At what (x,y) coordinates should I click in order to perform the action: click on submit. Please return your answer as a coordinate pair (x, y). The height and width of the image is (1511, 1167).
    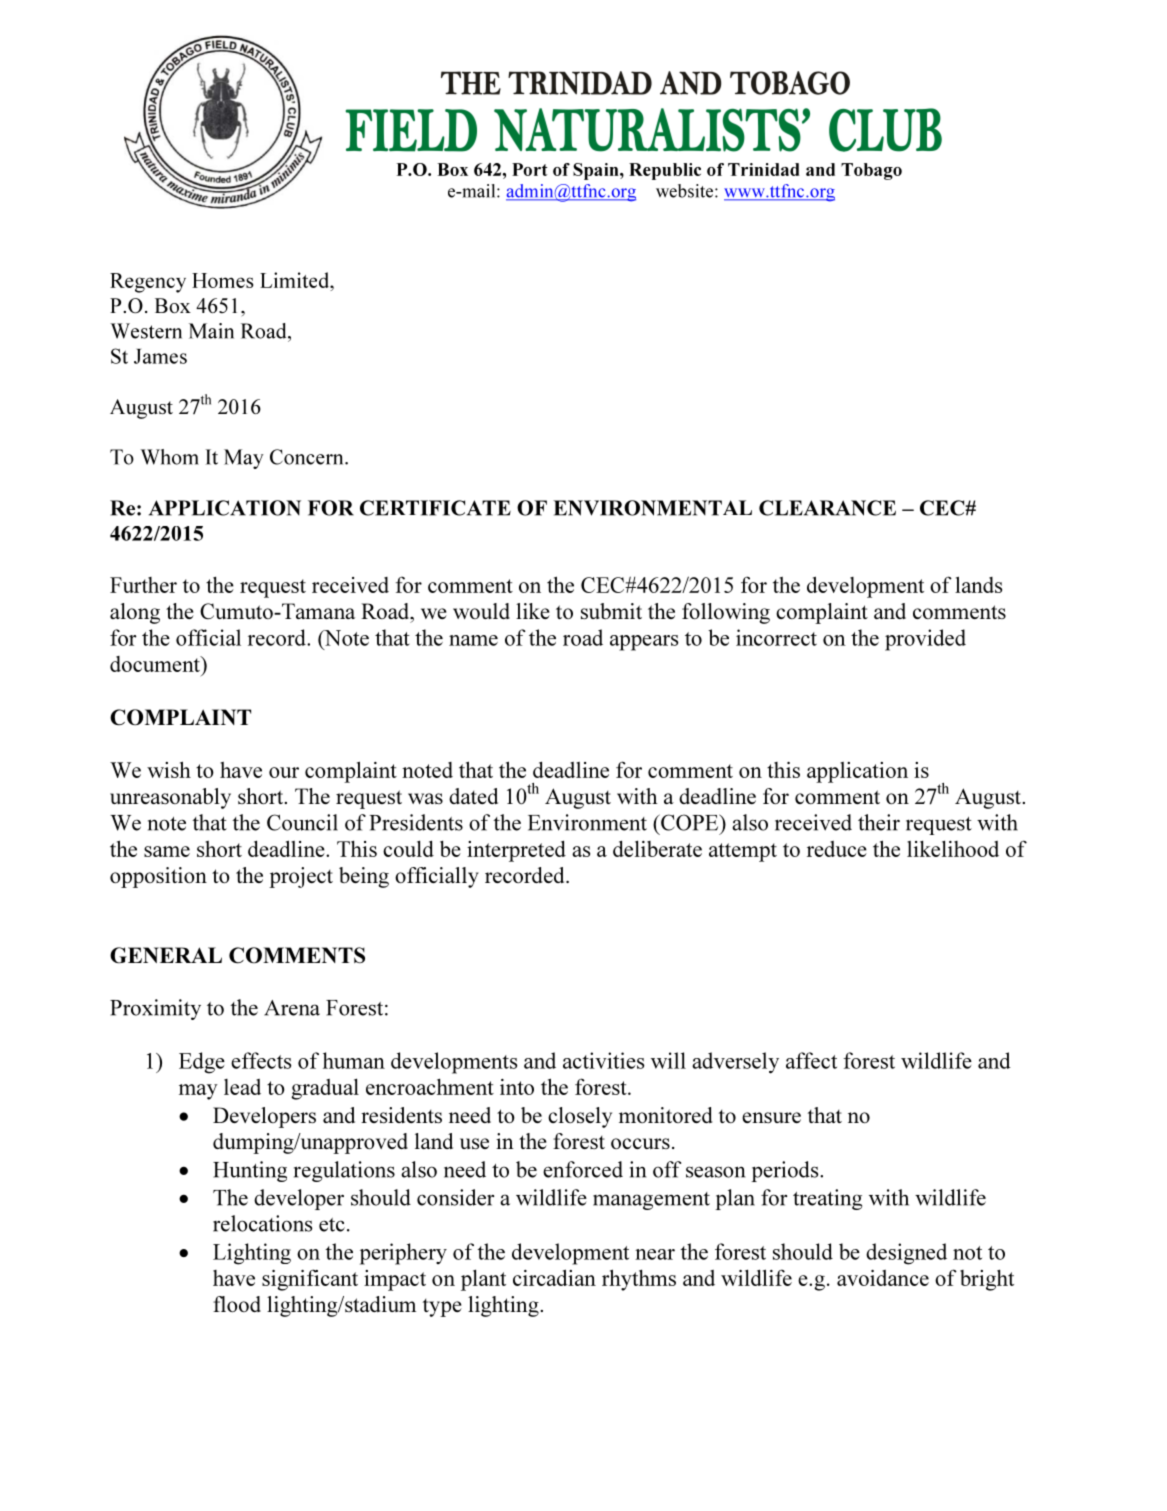
    Looking at the image, I should click on (611, 611).
